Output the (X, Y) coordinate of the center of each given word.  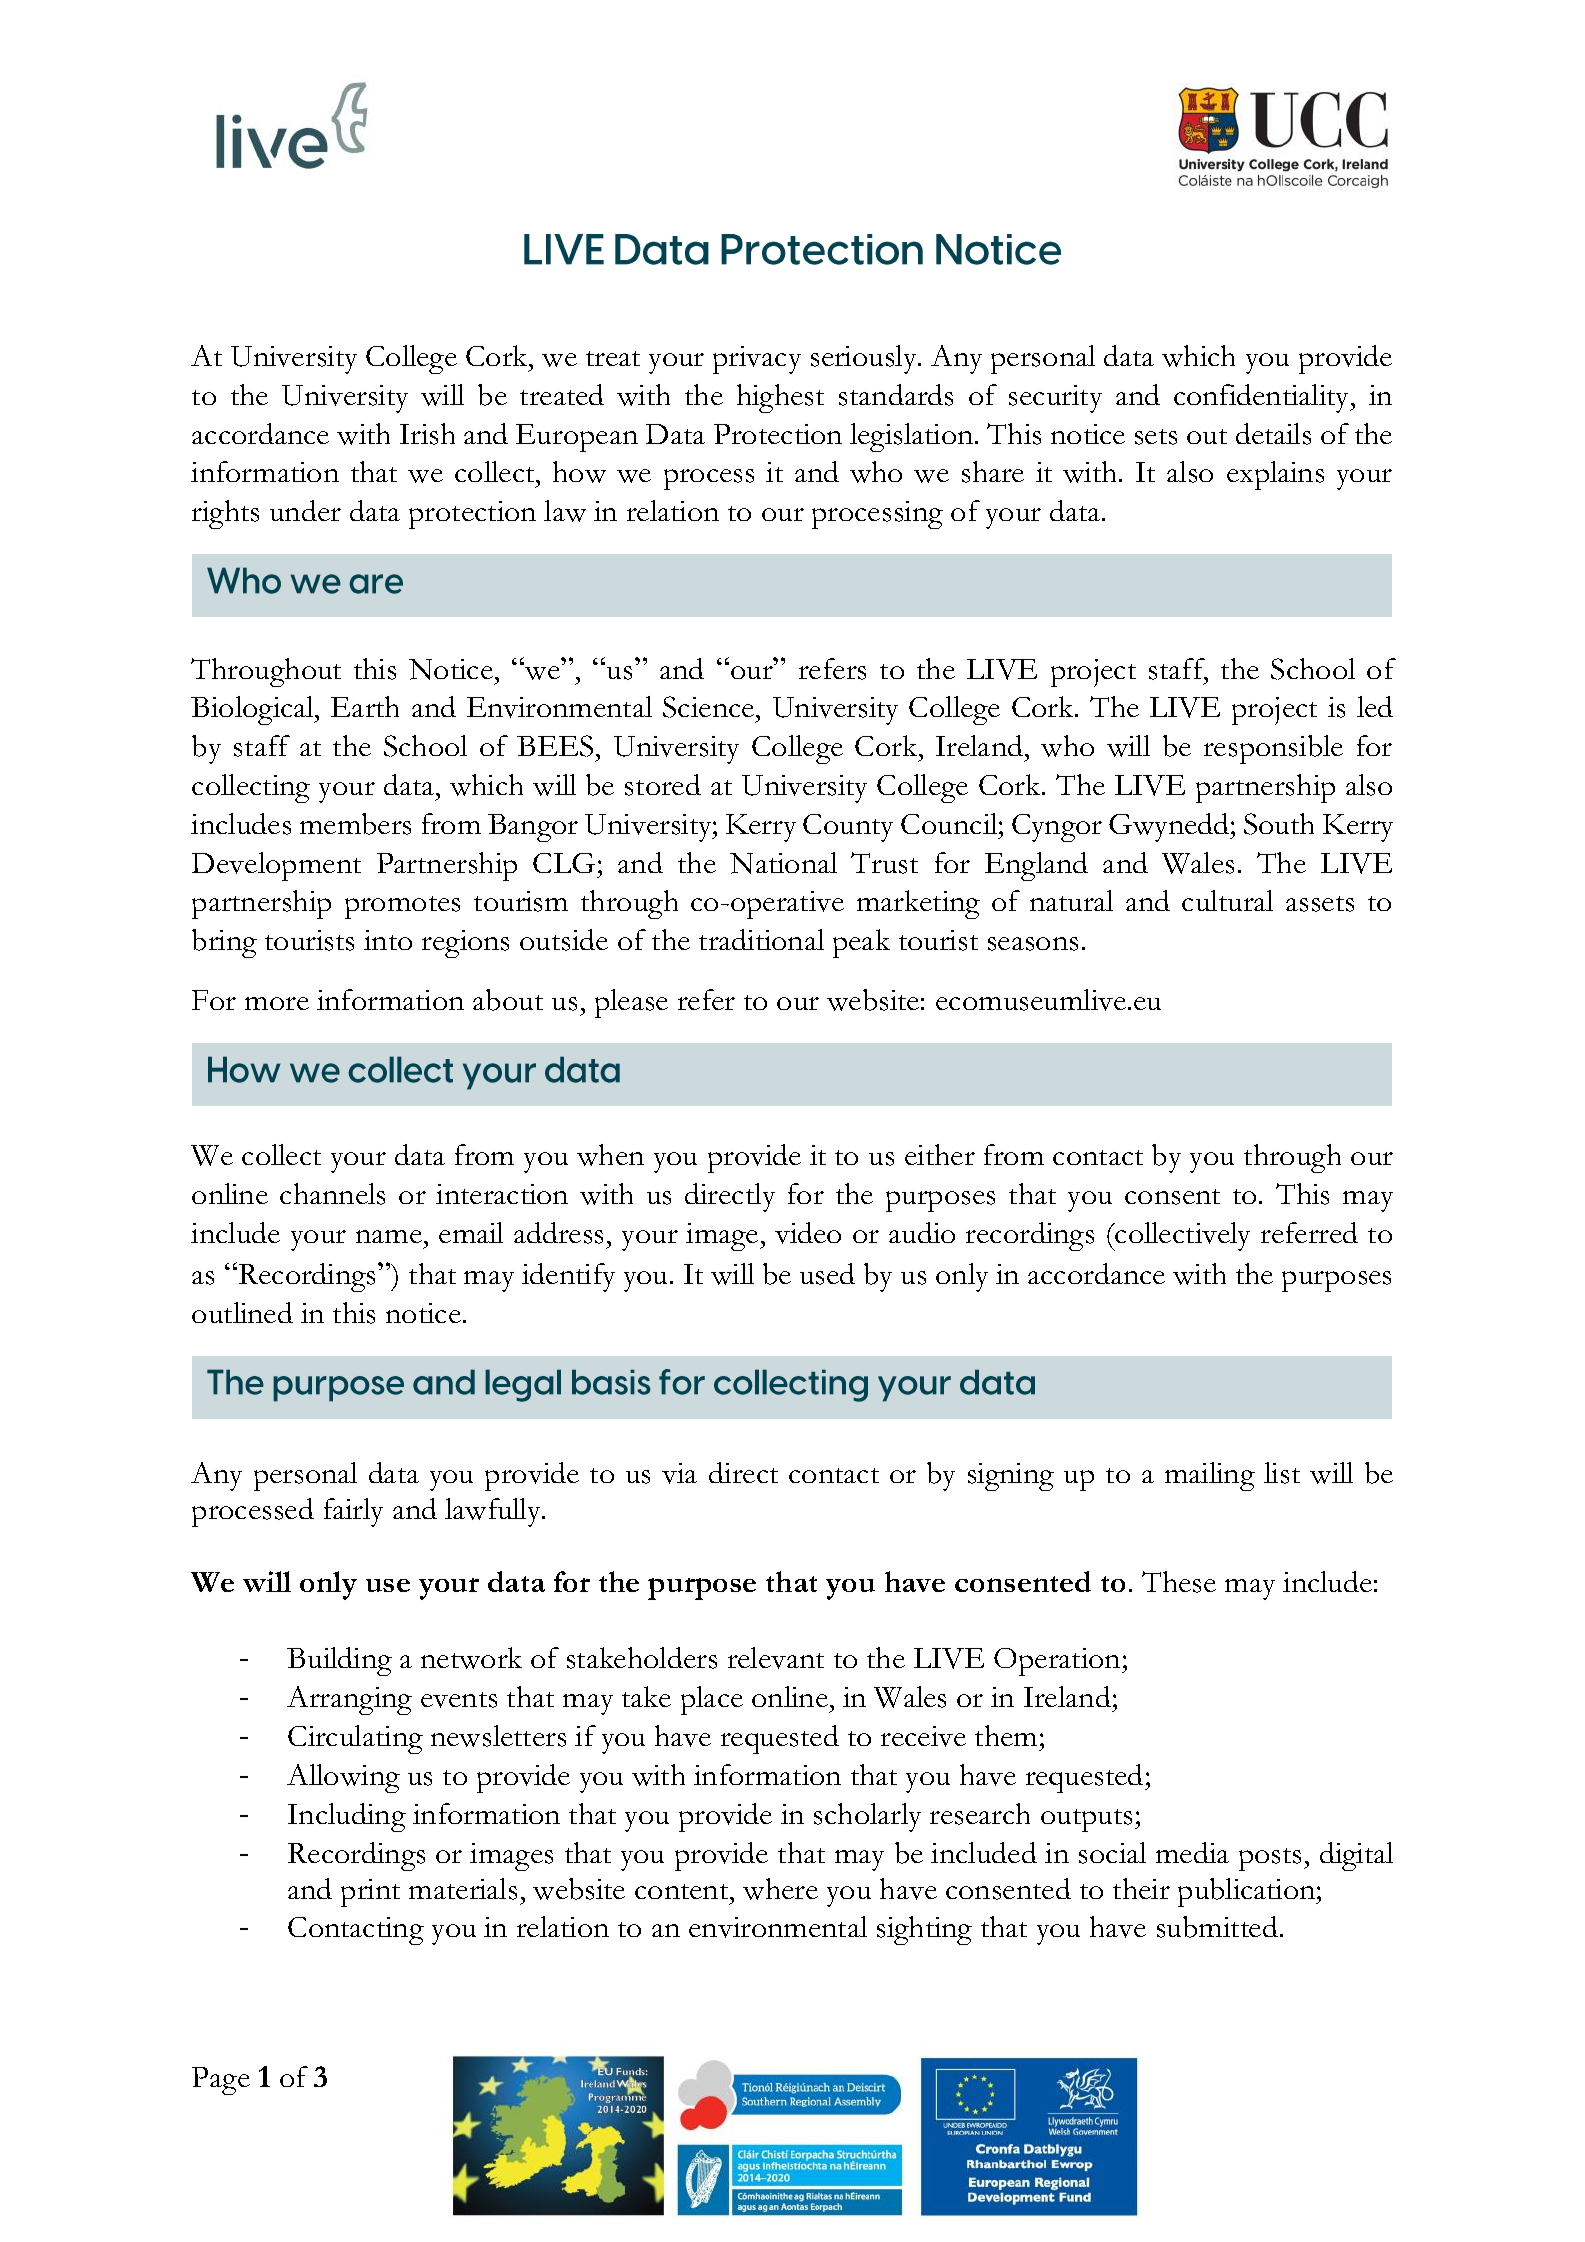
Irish (427, 434)
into (388, 940)
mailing (1210, 1476)
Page (221, 2081)
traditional (761, 939)
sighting (924, 1930)
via (679, 1473)
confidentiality (1263, 398)
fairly (353, 1512)
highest (780, 398)
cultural (1227, 900)
